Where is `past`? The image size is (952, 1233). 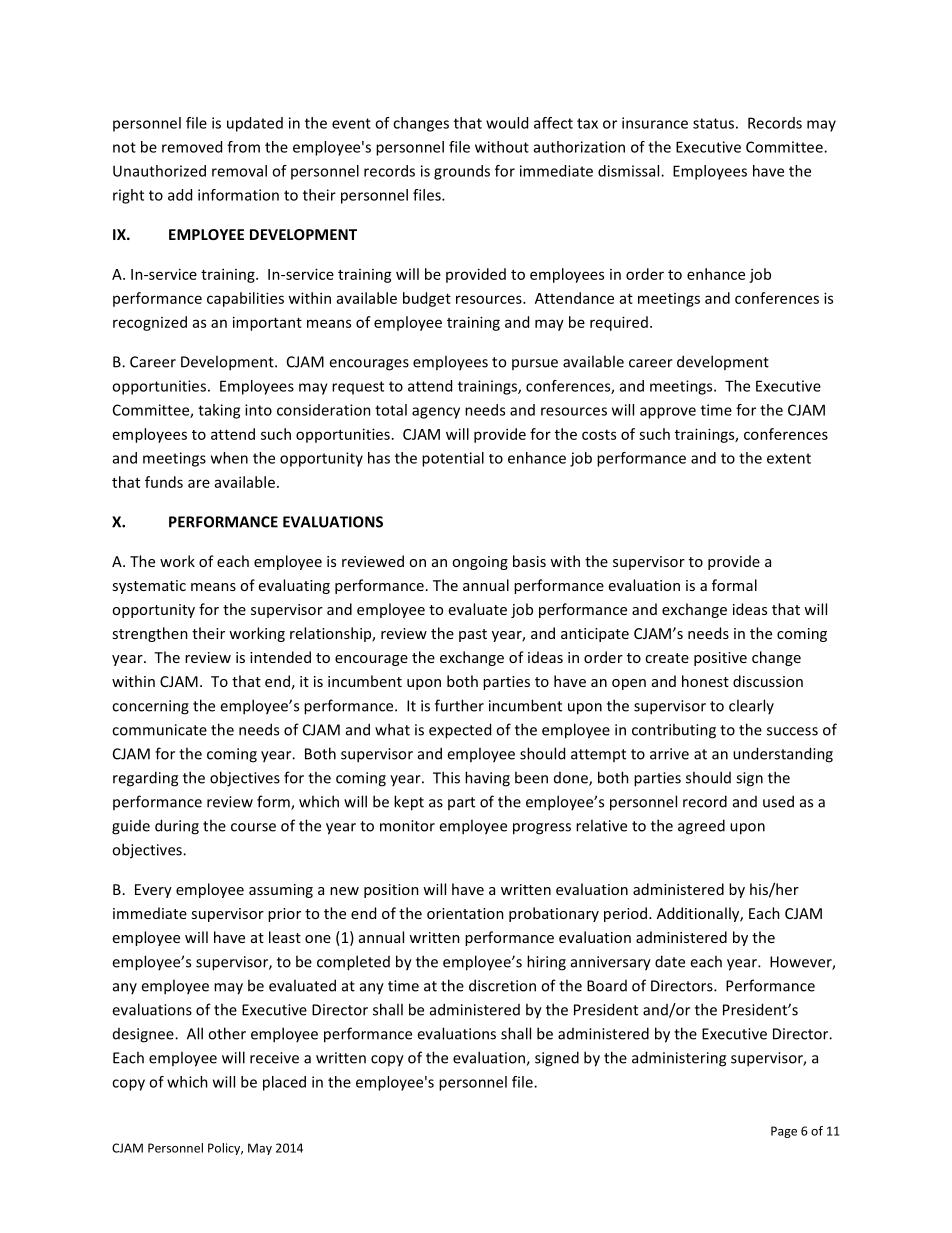 past is located at coordinates (473, 635).
